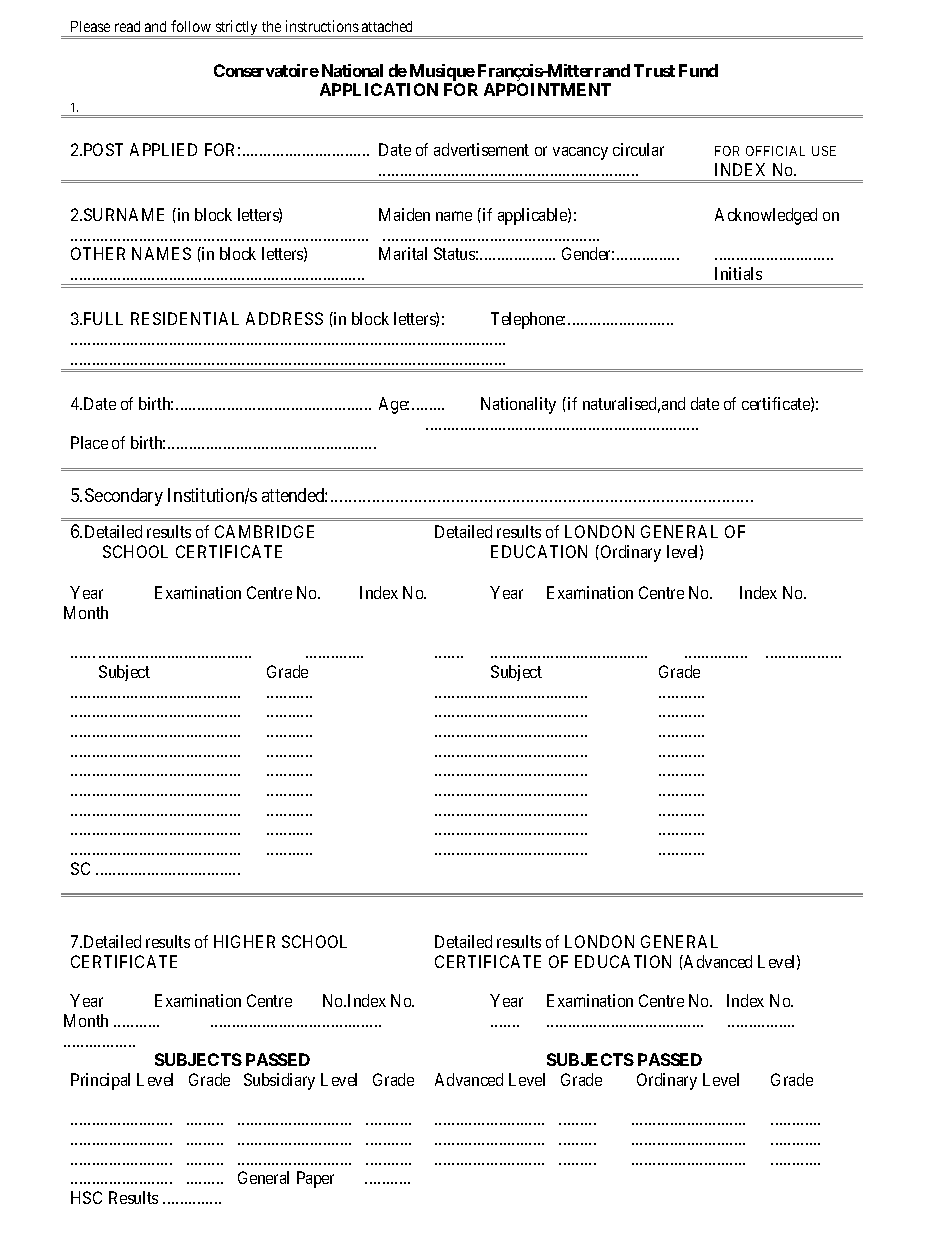 This screenshot has width=952, height=1233. I want to click on follow, so click(191, 26).
